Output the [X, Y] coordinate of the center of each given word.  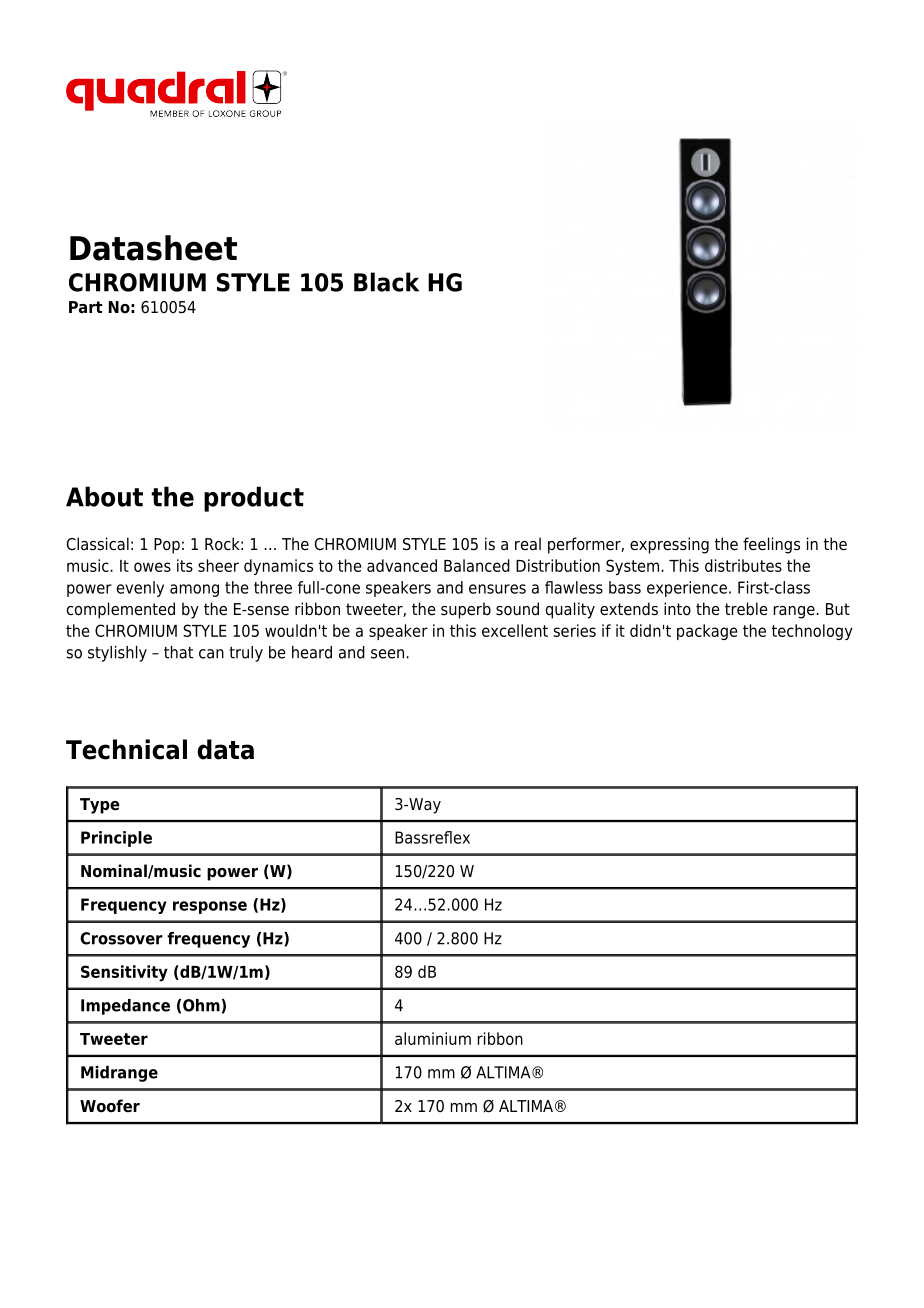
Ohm [201, 1005]
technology [812, 632]
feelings [771, 545]
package [707, 632]
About [104, 496]
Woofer [110, 1106]
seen [387, 654]
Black [386, 282]
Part [85, 307]
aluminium [433, 1038]
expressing [669, 545]
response [210, 907]
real [528, 544]
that [178, 652]
